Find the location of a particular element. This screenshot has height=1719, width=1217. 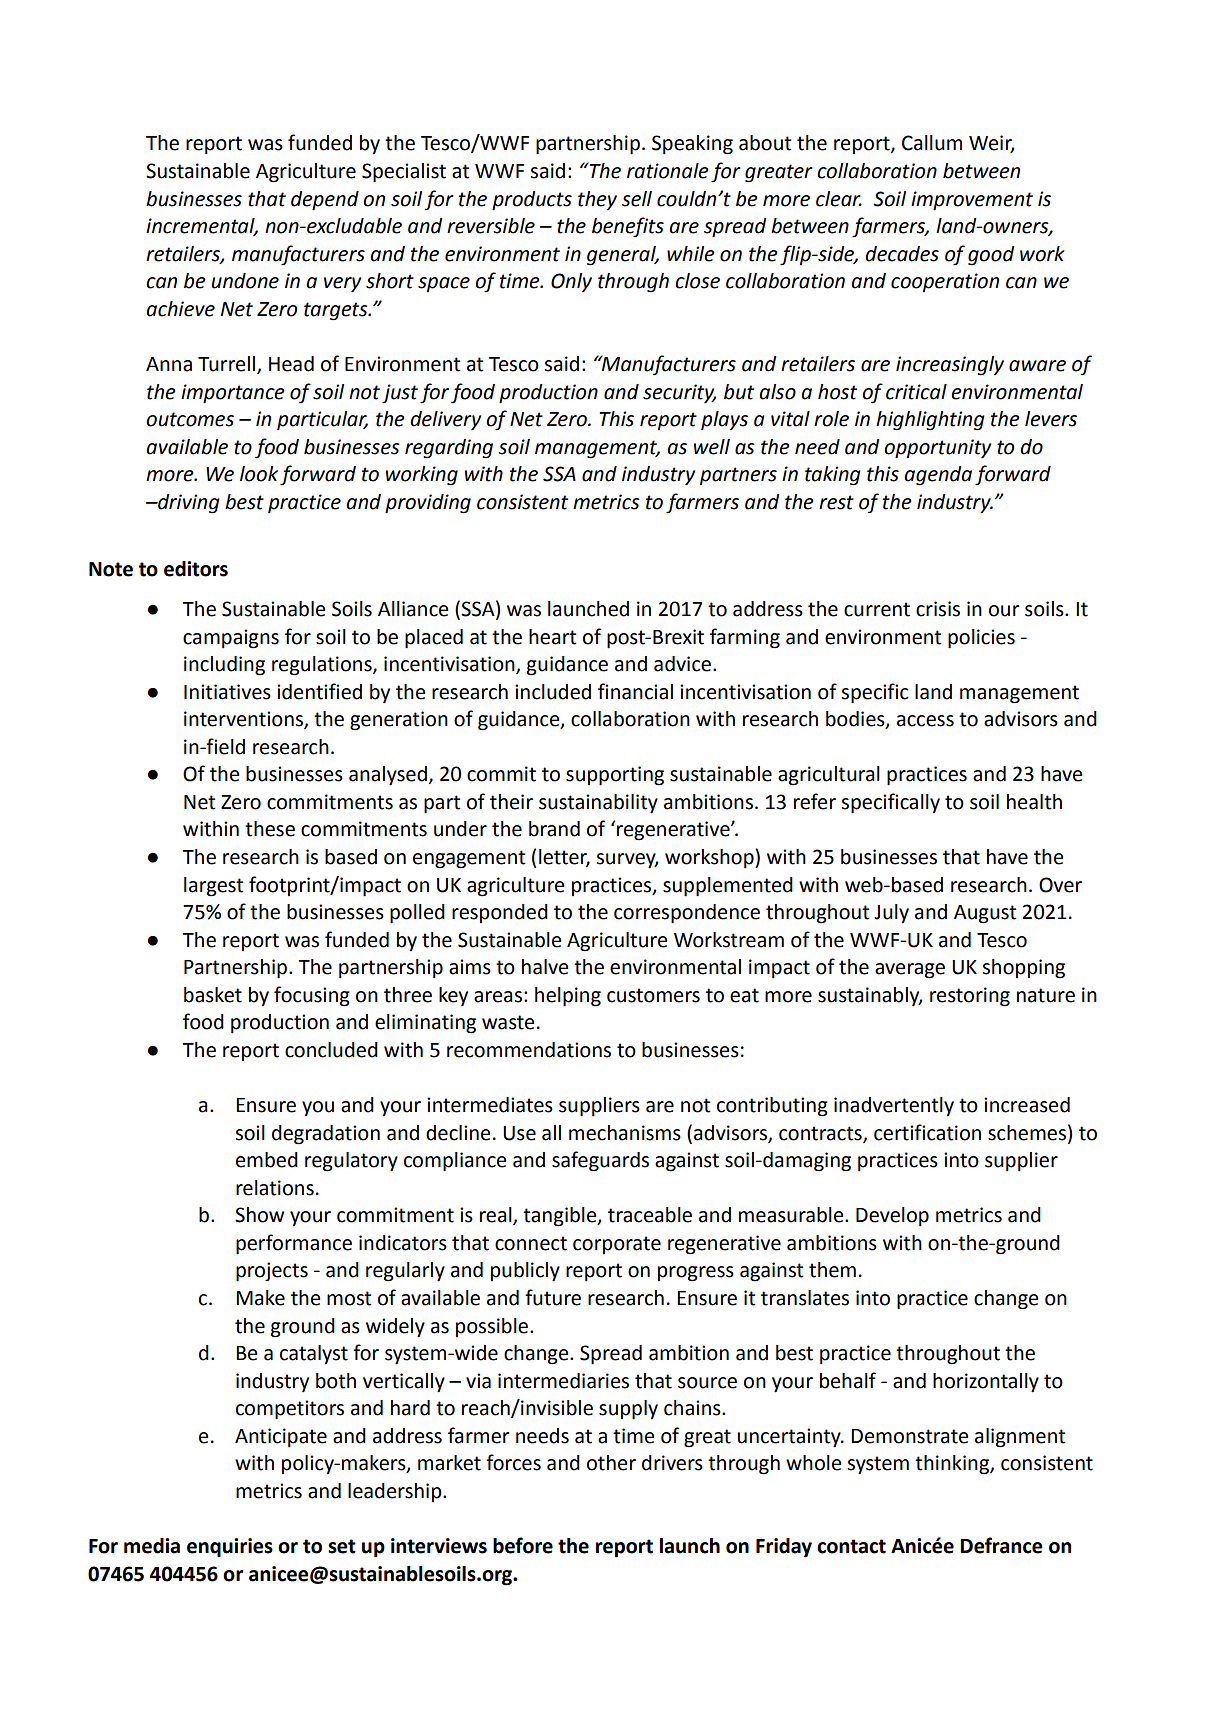

heart is located at coordinates (553, 637).
